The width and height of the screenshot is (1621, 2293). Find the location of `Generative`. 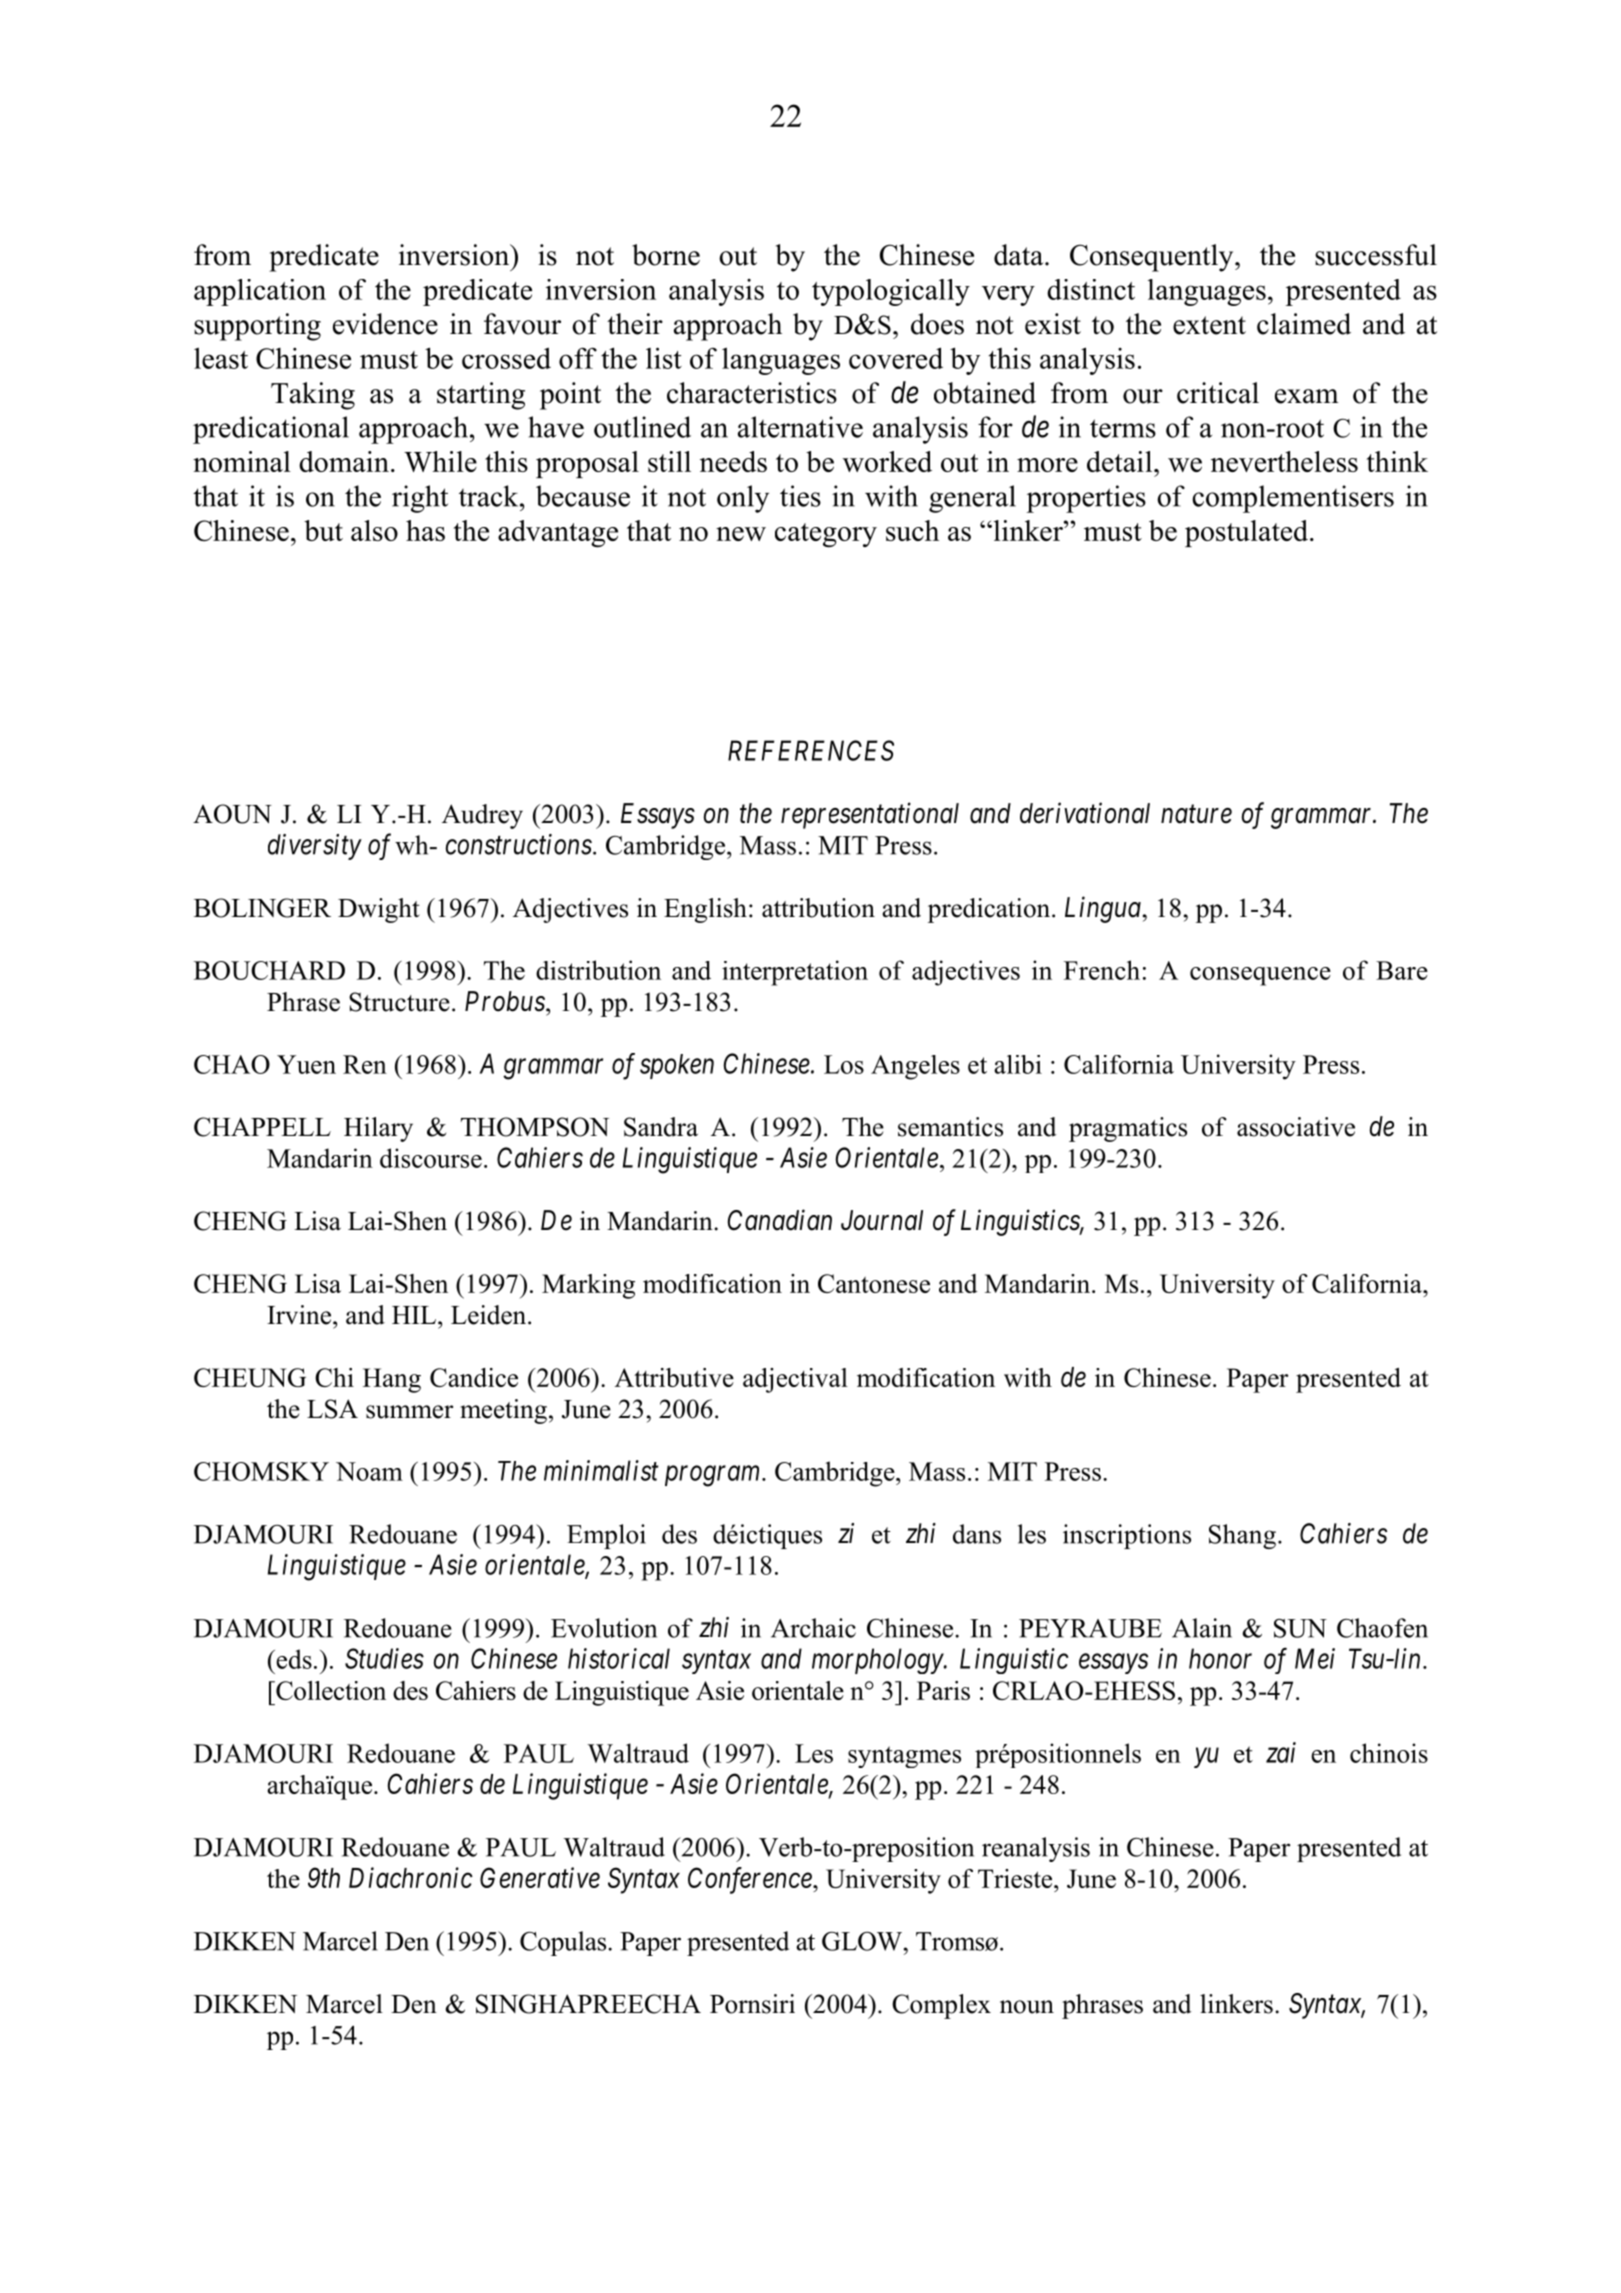

Generative is located at coordinates (540, 1877).
